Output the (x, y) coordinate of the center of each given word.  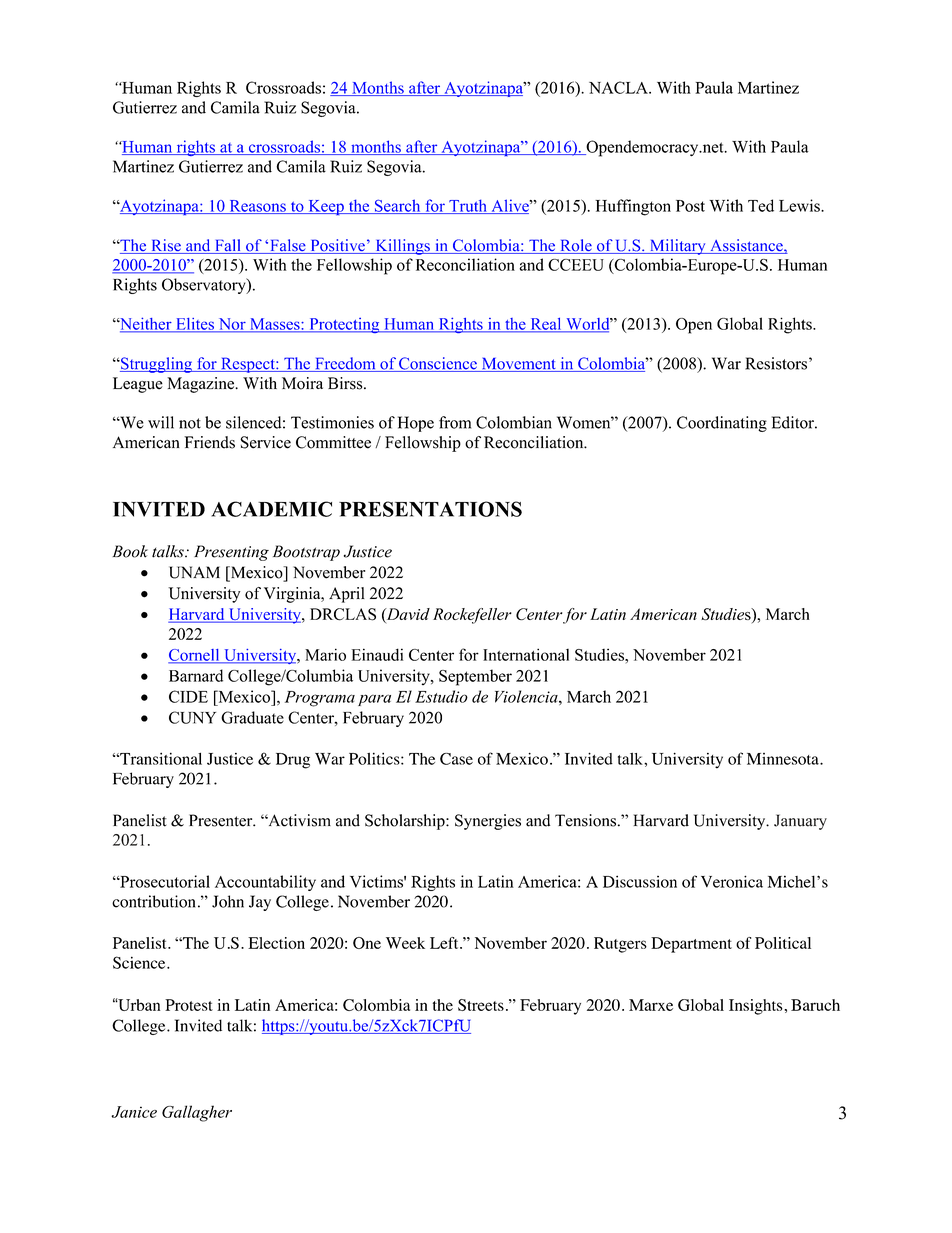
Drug (293, 761)
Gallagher (197, 1113)
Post (690, 206)
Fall (227, 246)
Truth (468, 206)
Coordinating (722, 424)
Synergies (488, 822)
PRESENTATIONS (430, 509)
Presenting (231, 553)
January (800, 822)
